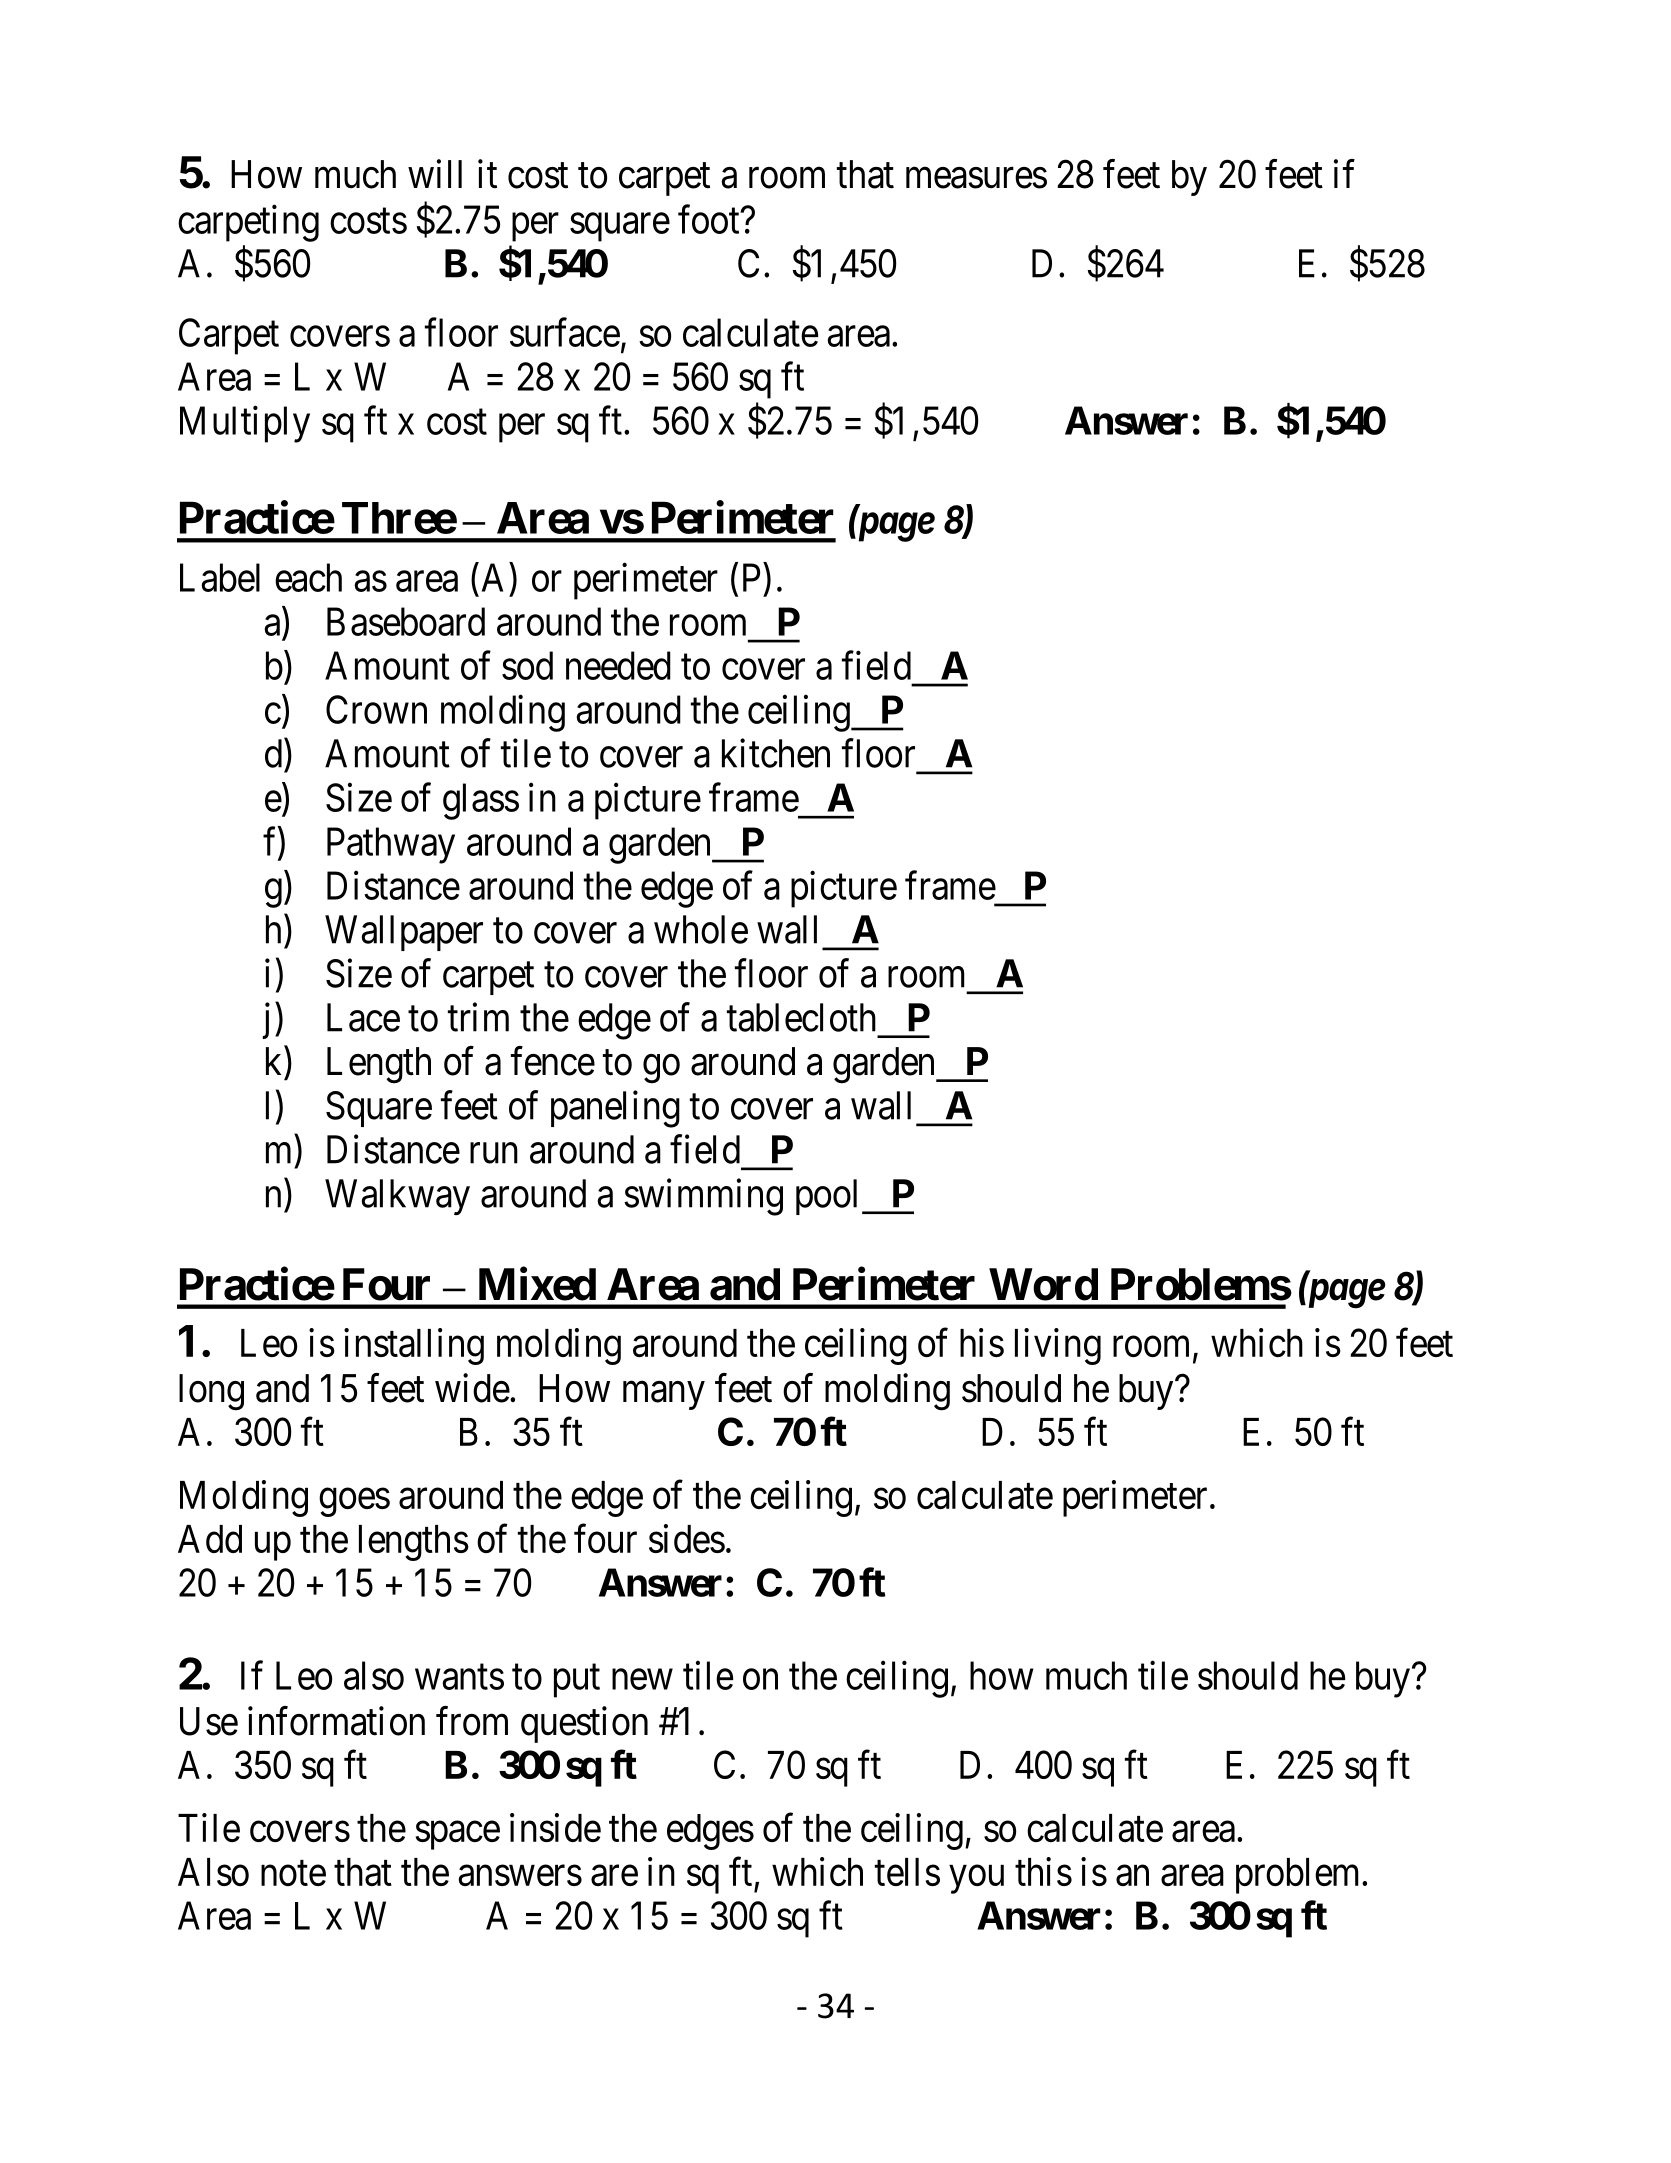  Describe the element at coordinates (527, 665) in the document. I see `sod` at that location.
